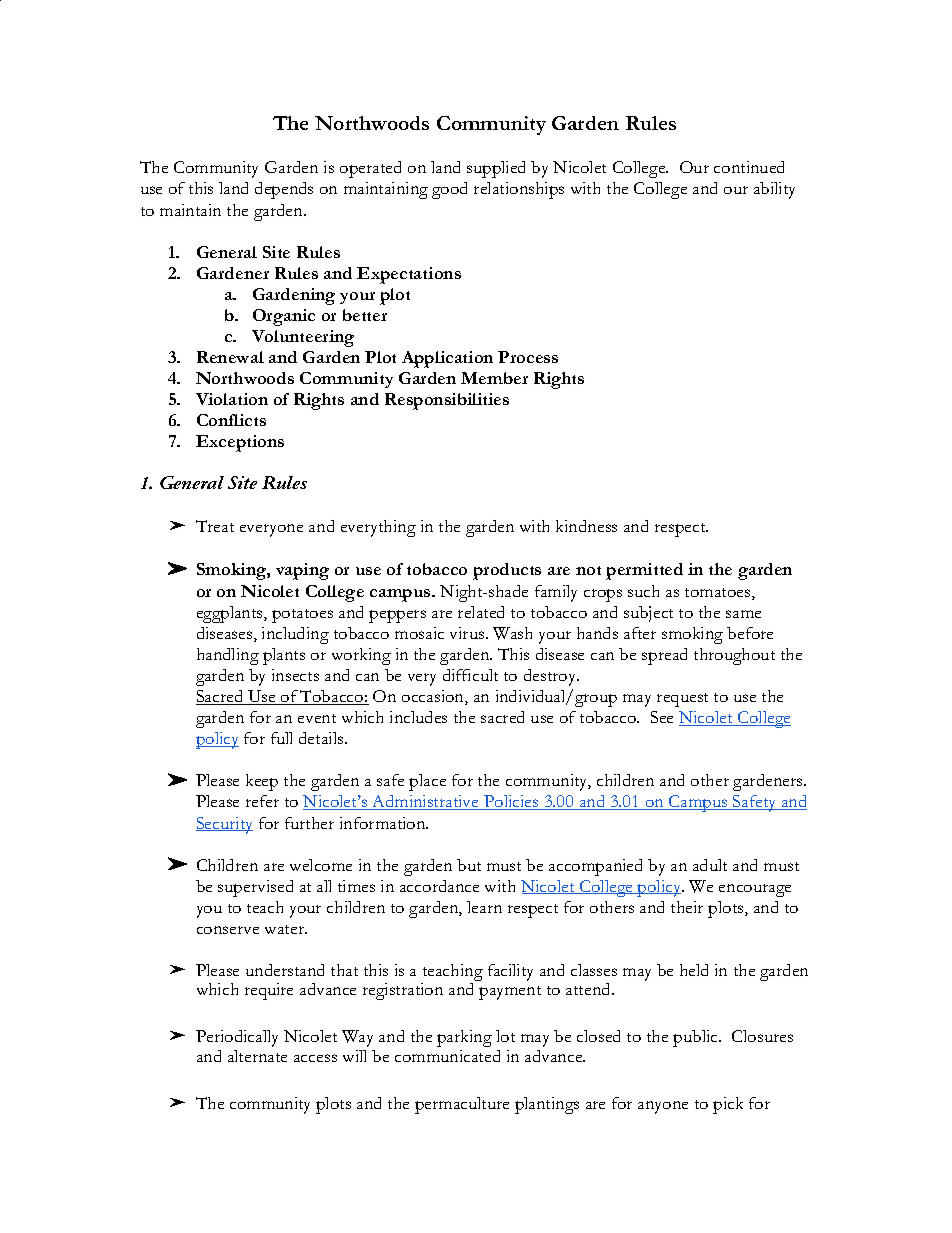 The height and width of the page is (1233, 952). Describe the element at coordinates (734, 656) in the page. I see `throughout` at that location.
